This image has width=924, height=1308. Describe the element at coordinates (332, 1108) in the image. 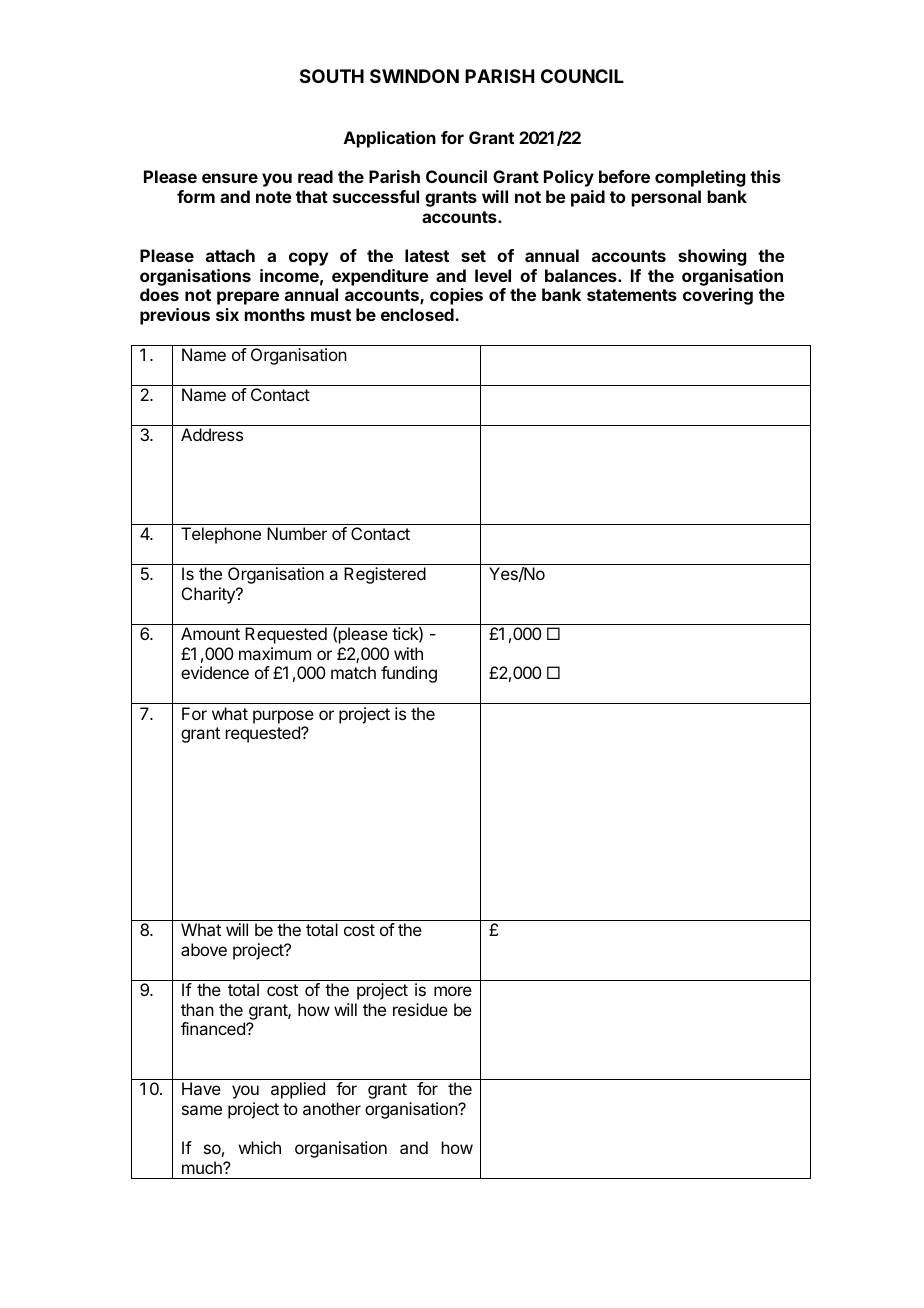

I see `another` at that location.
